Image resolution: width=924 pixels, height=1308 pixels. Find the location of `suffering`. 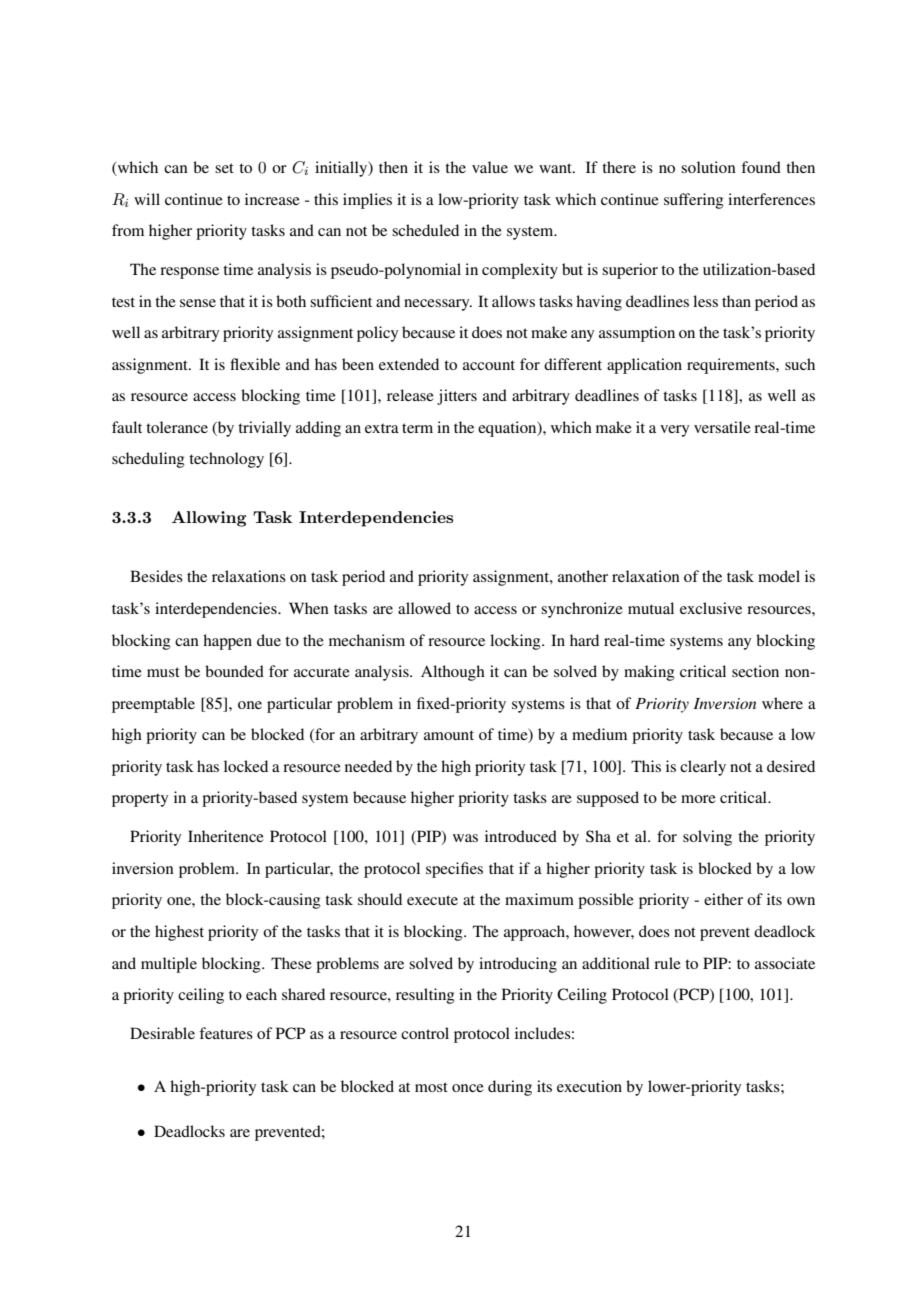

suffering is located at coordinates (694, 201).
